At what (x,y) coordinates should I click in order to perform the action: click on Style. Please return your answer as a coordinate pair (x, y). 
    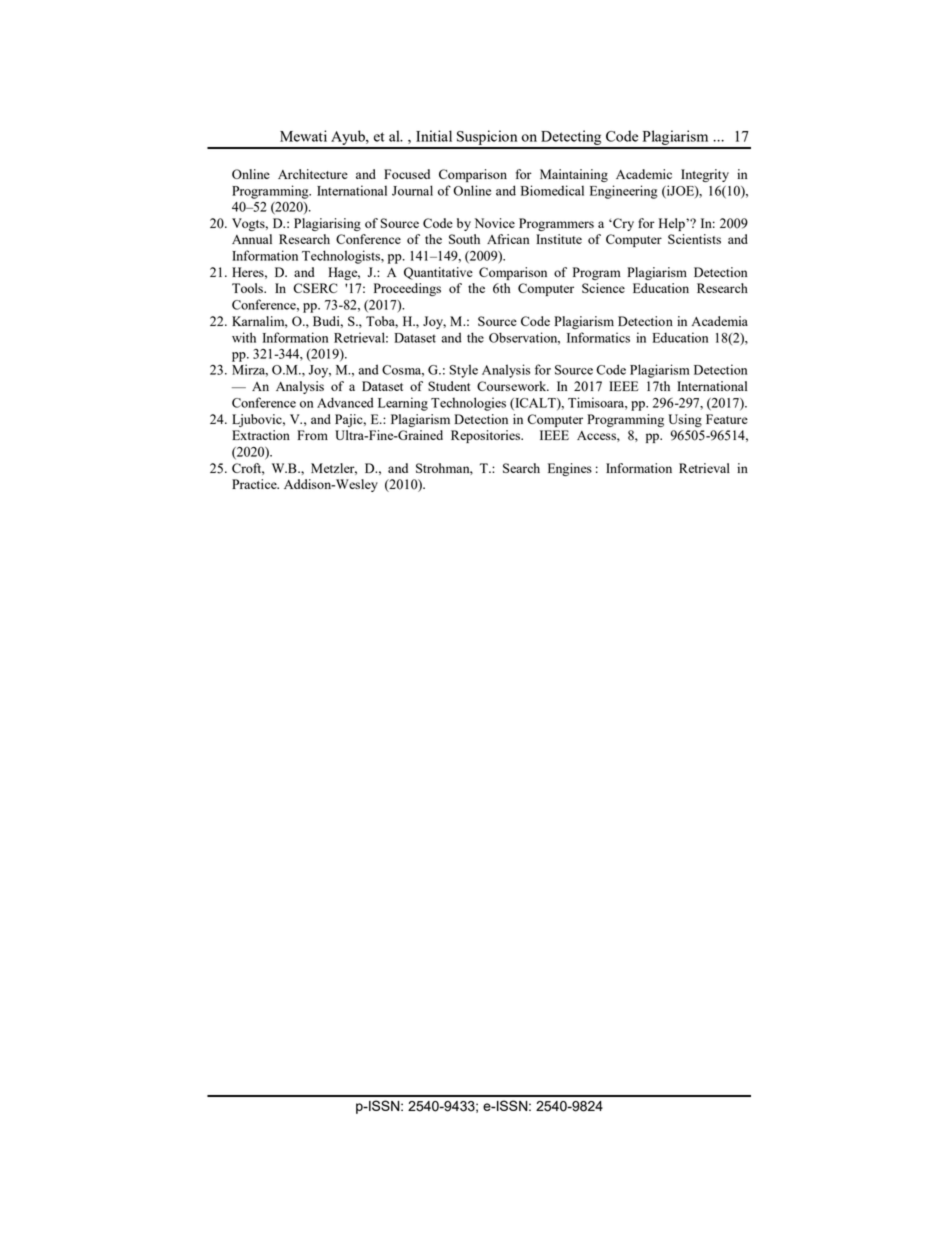
    Looking at the image, I should click on (463, 371).
